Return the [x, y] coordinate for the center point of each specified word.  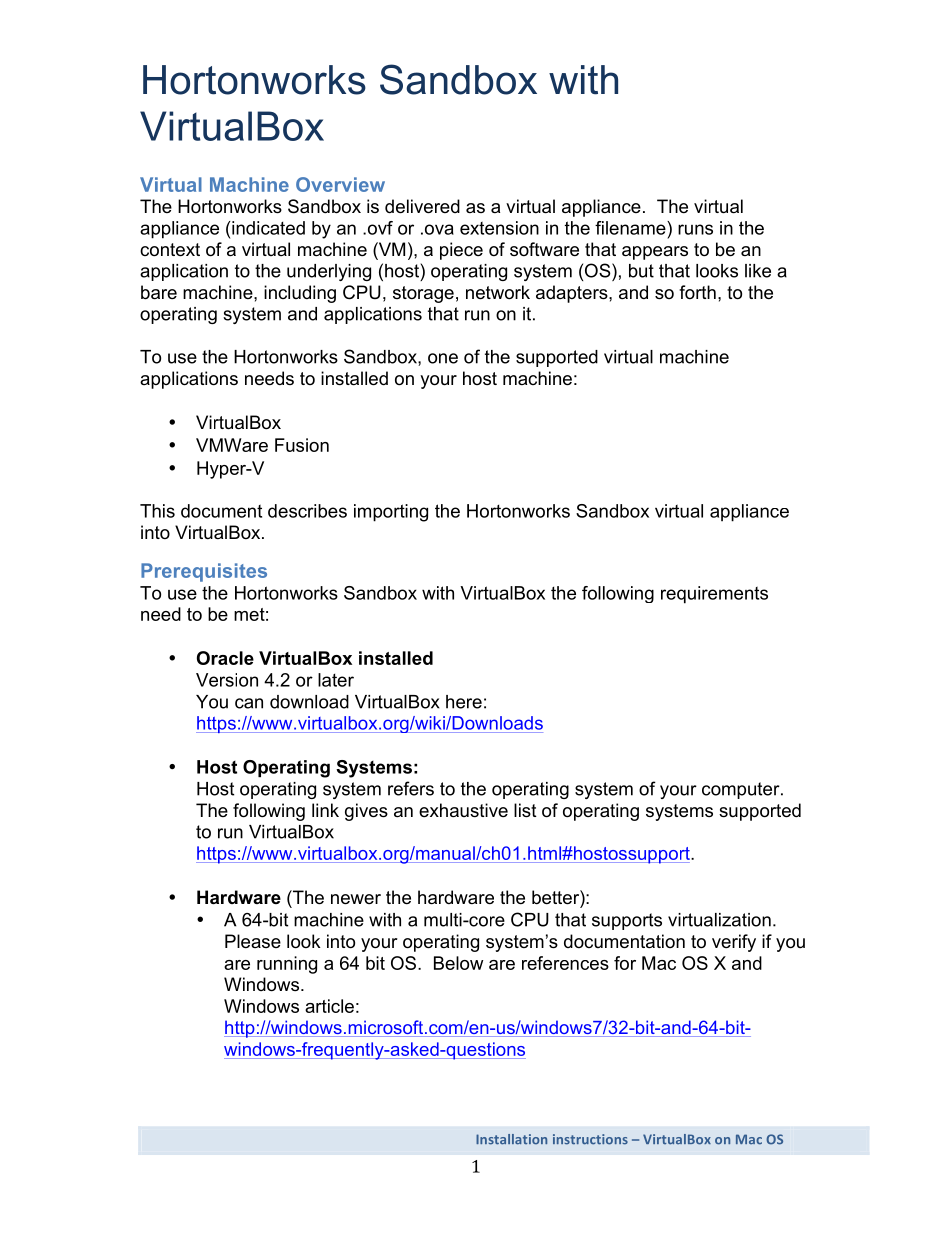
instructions [590, 1139]
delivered [422, 206]
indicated [267, 228]
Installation [511, 1139]
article [329, 1006]
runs [695, 229]
